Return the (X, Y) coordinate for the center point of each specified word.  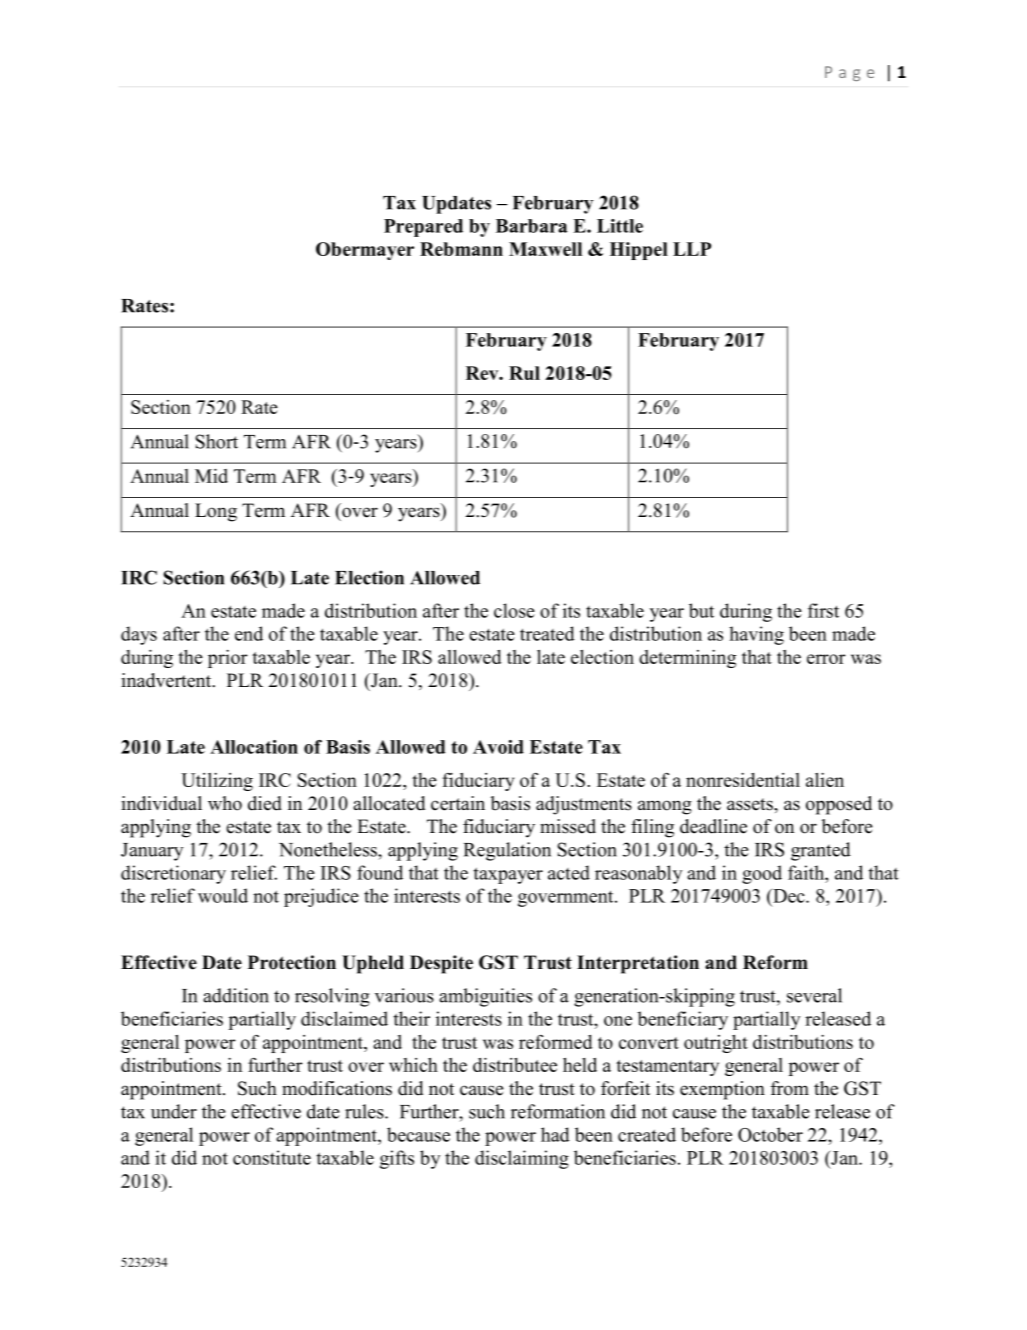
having (756, 635)
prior (228, 659)
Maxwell (545, 249)
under (174, 1111)
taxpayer (508, 875)
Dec (789, 896)
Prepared (423, 228)
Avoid (498, 747)
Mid (211, 476)
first (823, 610)
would (223, 895)
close (514, 610)
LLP (692, 249)
